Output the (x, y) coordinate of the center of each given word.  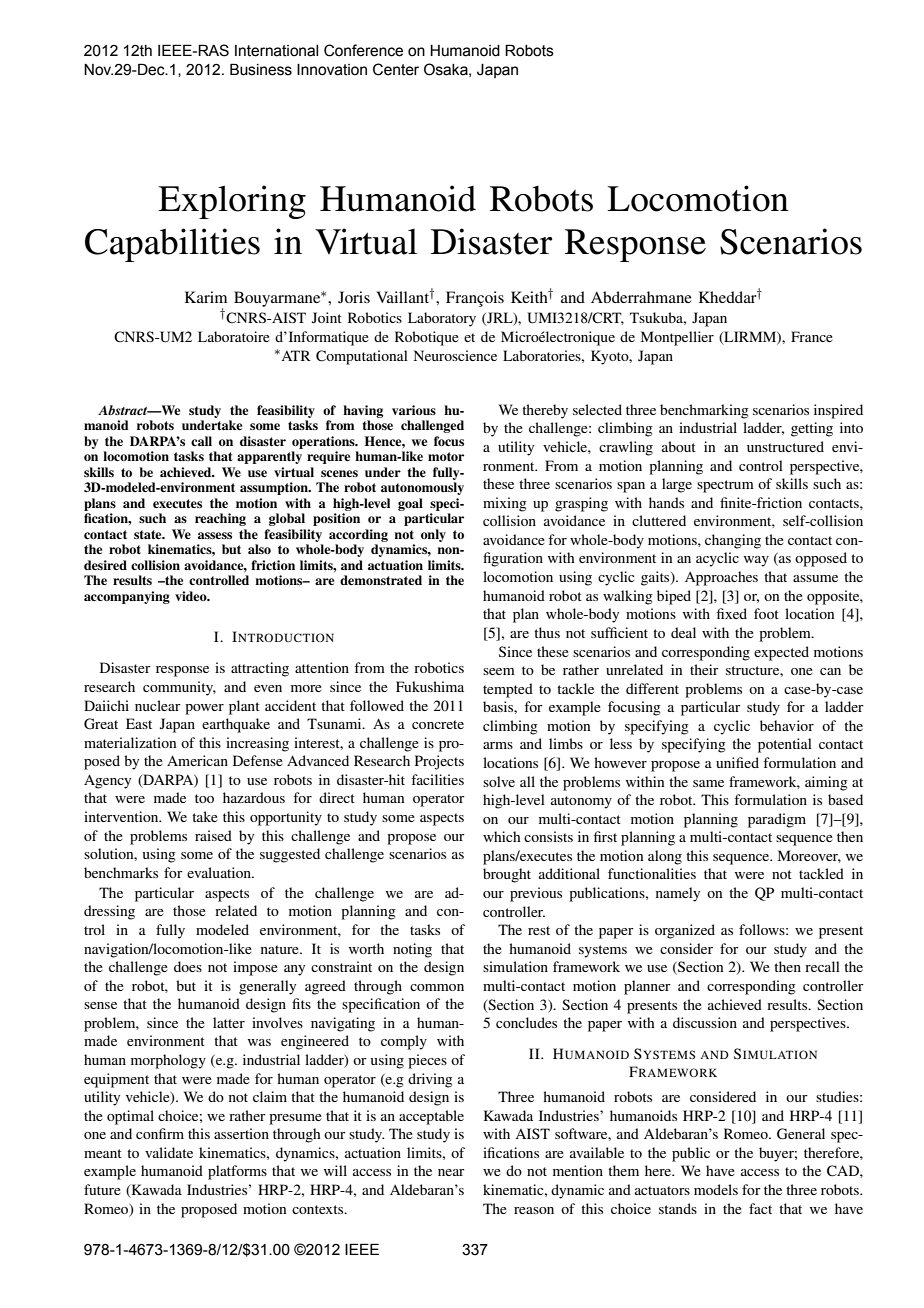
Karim (206, 297)
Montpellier (677, 338)
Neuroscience (455, 355)
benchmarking (704, 411)
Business (261, 69)
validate (169, 1152)
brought (507, 875)
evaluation (220, 872)
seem (499, 671)
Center (396, 69)
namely (678, 894)
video (192, 596)
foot (766, 613)
